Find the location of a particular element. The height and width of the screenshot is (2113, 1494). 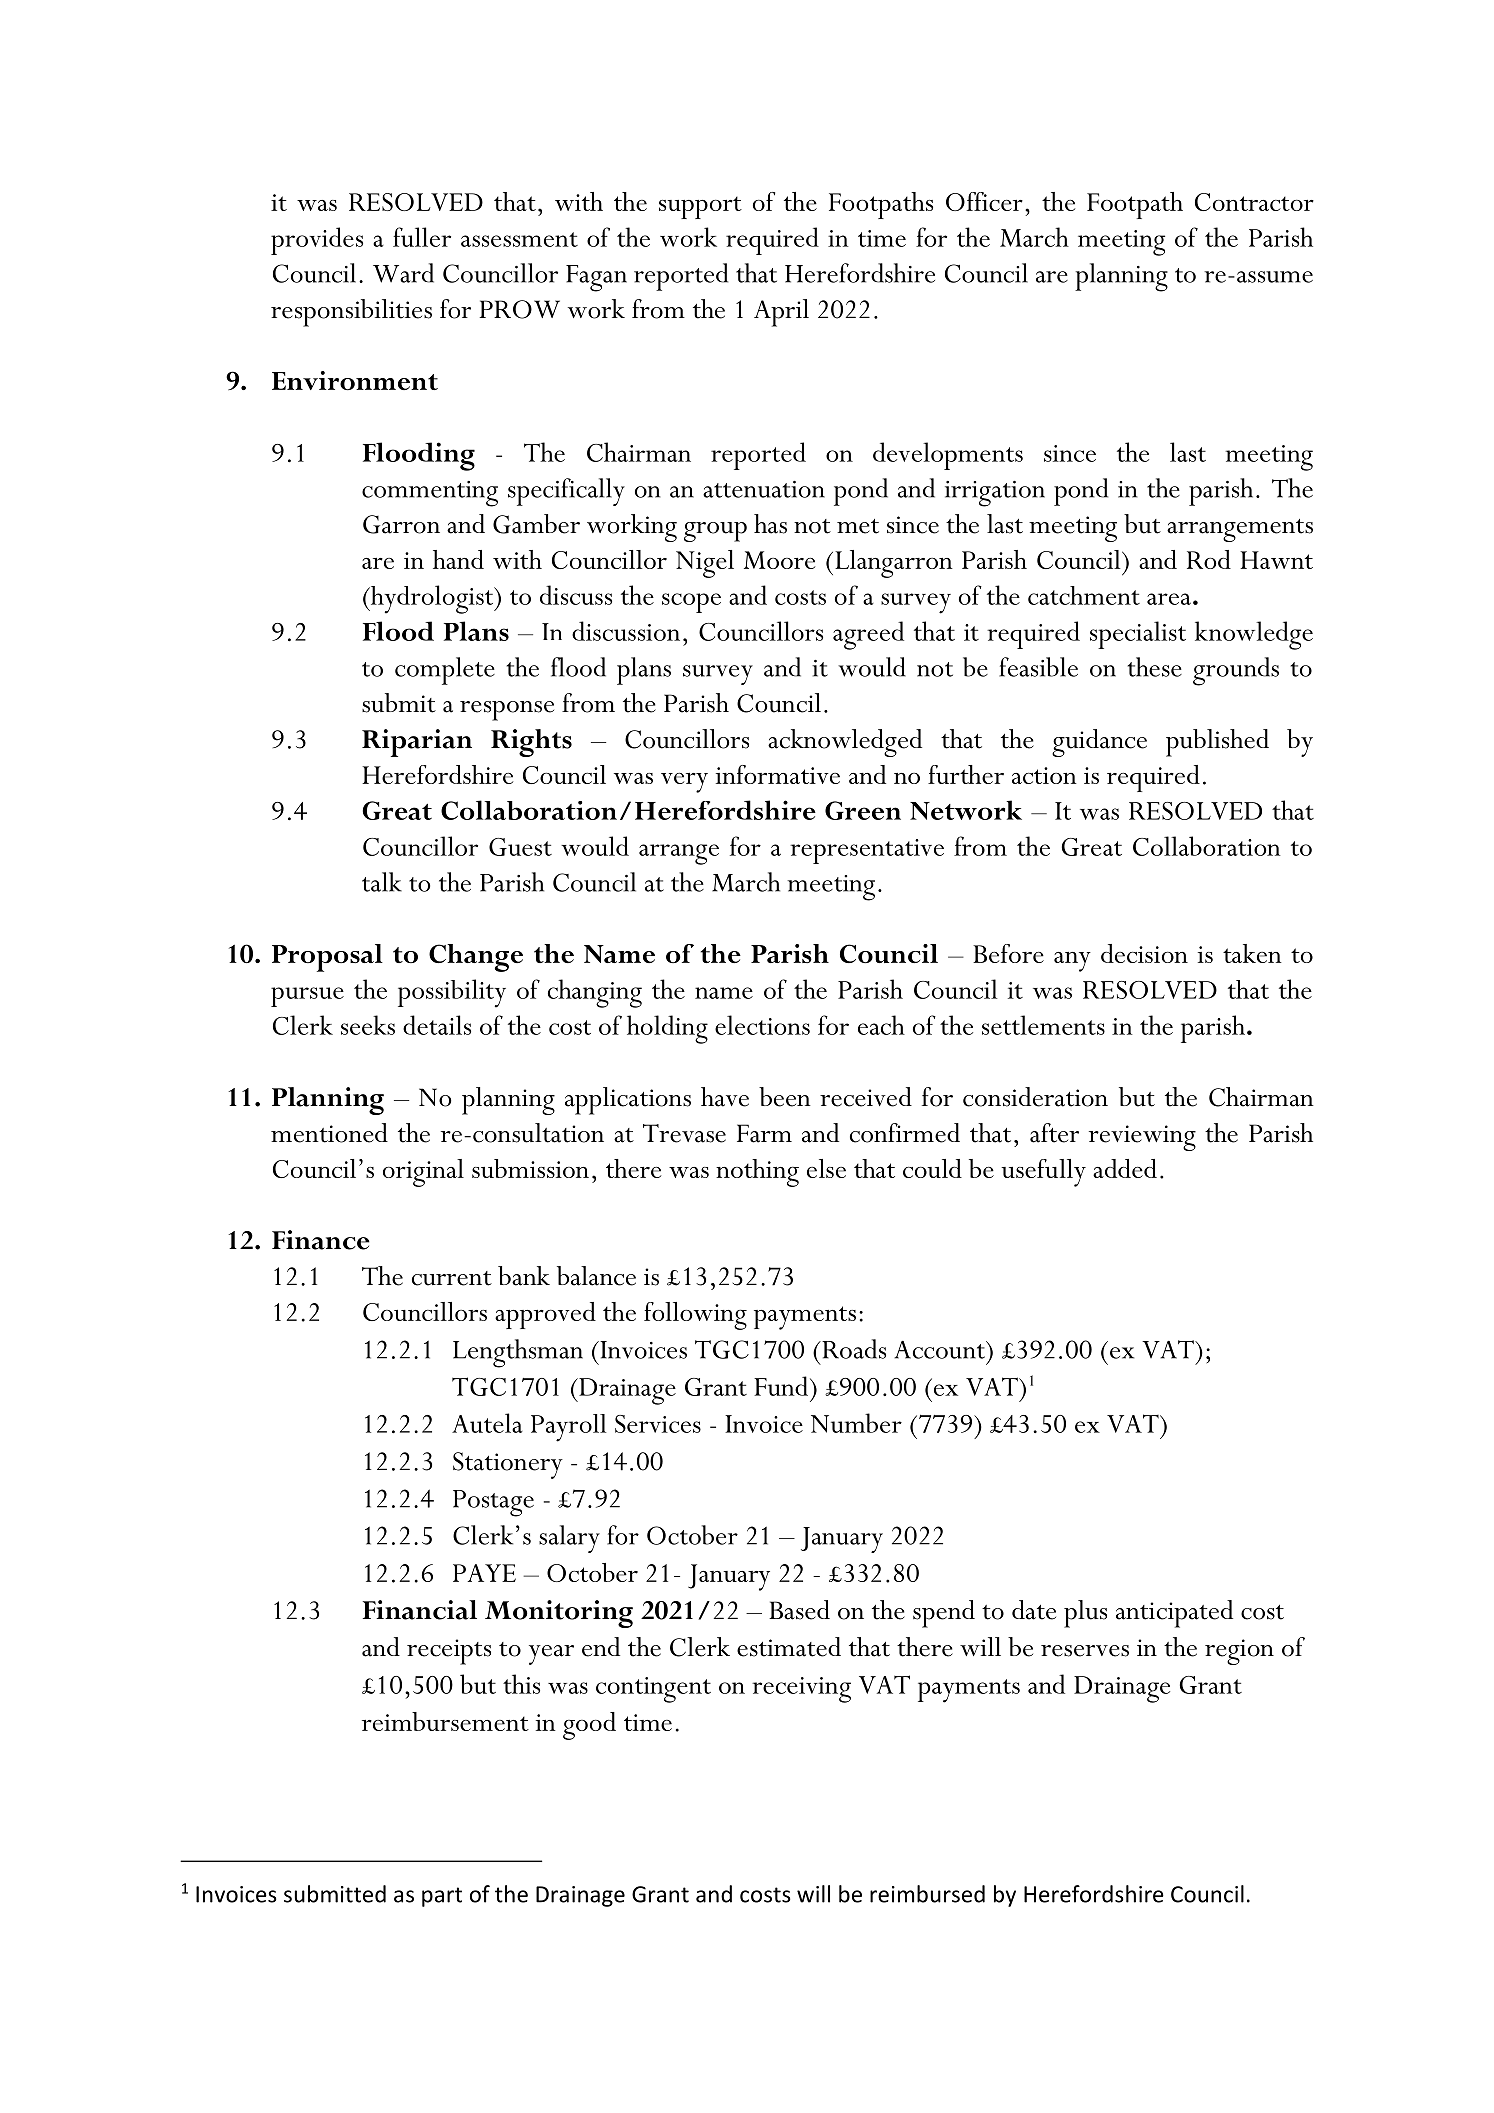

added is located at coordinates (1125, 1168).
